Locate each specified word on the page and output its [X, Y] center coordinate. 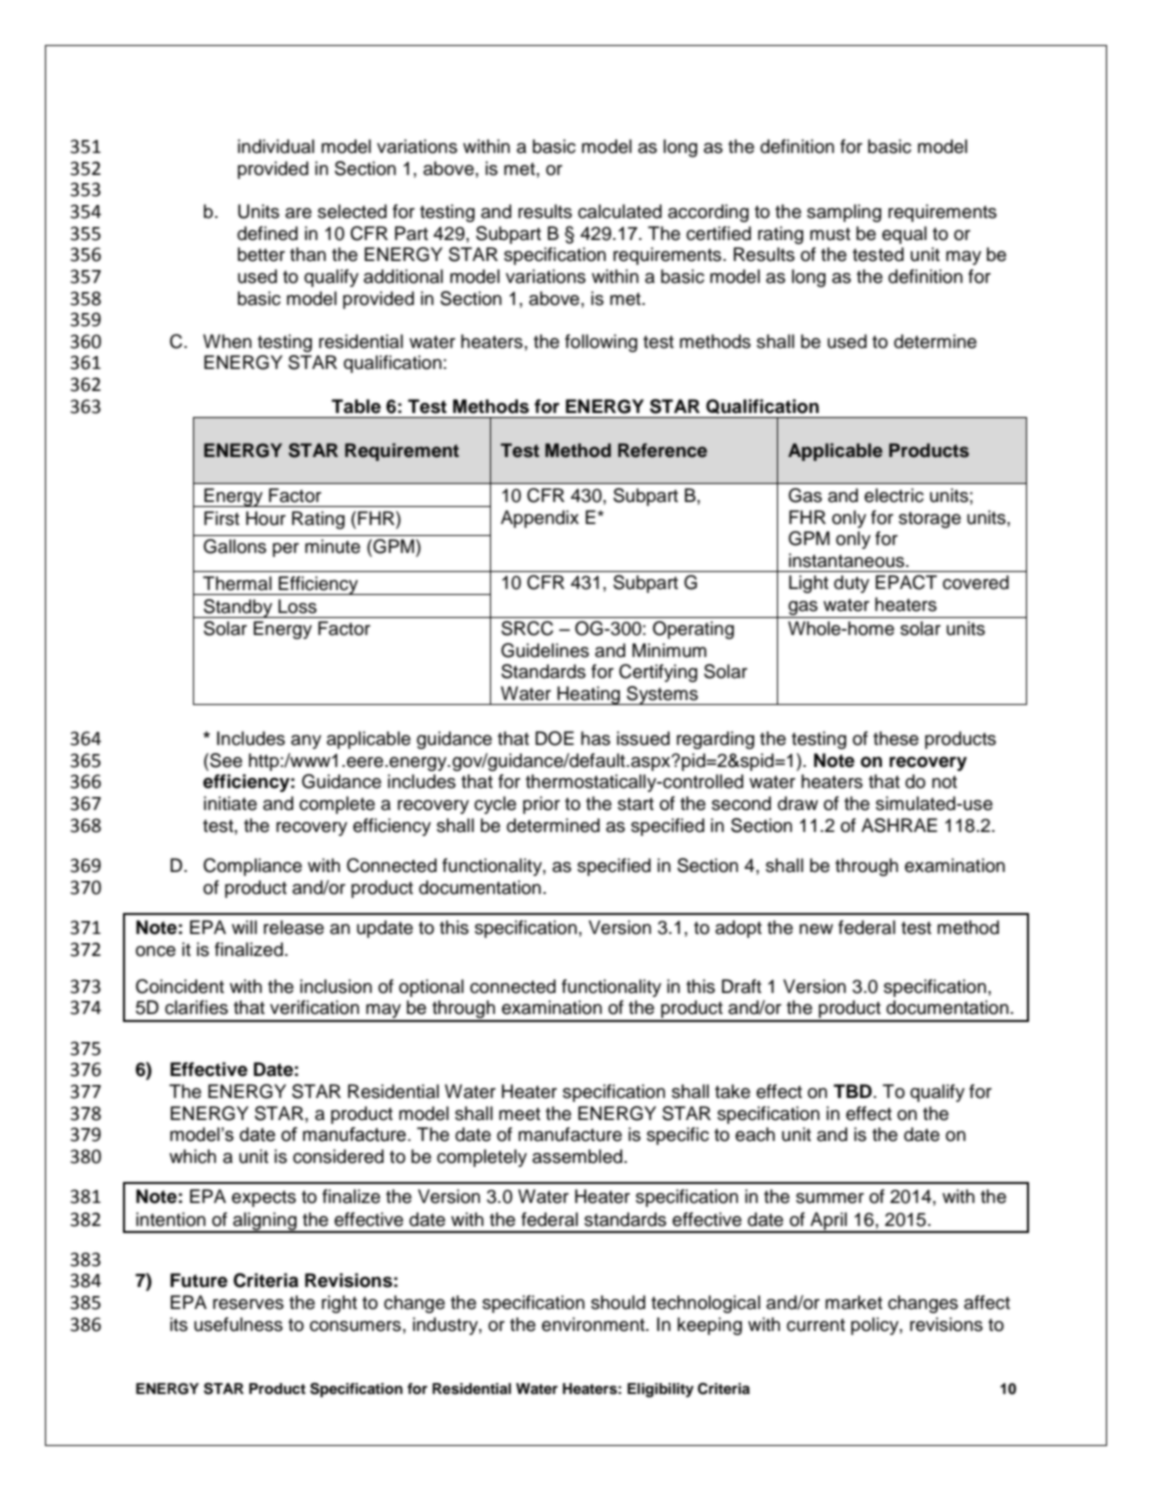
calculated [620, 211]
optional [431, 988]
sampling [844, 213]
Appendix [540, 519]
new [816, 929]
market [854, 1302]
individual [276, 146]
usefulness [238, 1324]
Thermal [237, 583]
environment [594, 1324]
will [244, 927]
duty [851, 584]
